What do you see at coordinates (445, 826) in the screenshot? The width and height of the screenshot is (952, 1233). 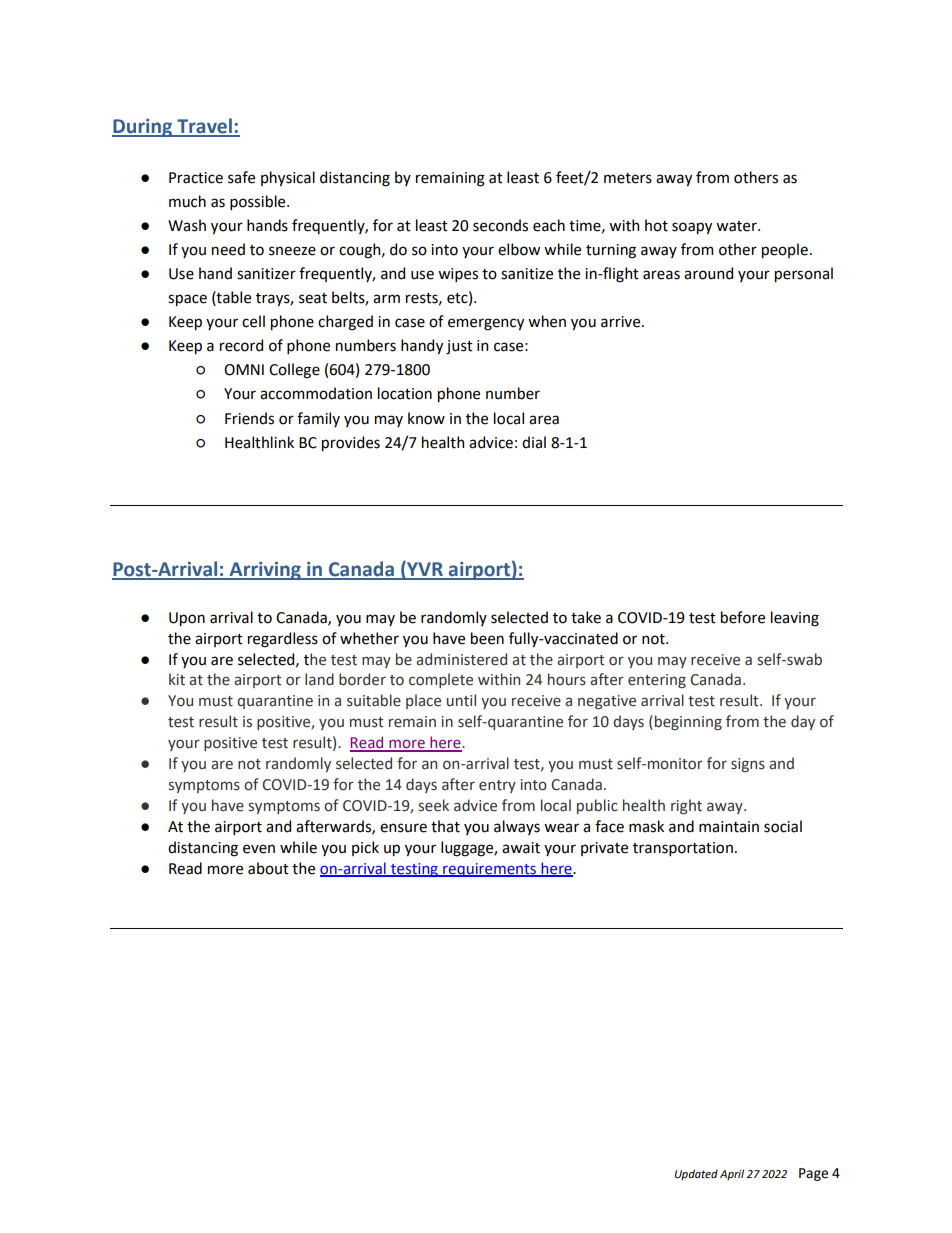 I see `that` at bounding box center [445, 826].
